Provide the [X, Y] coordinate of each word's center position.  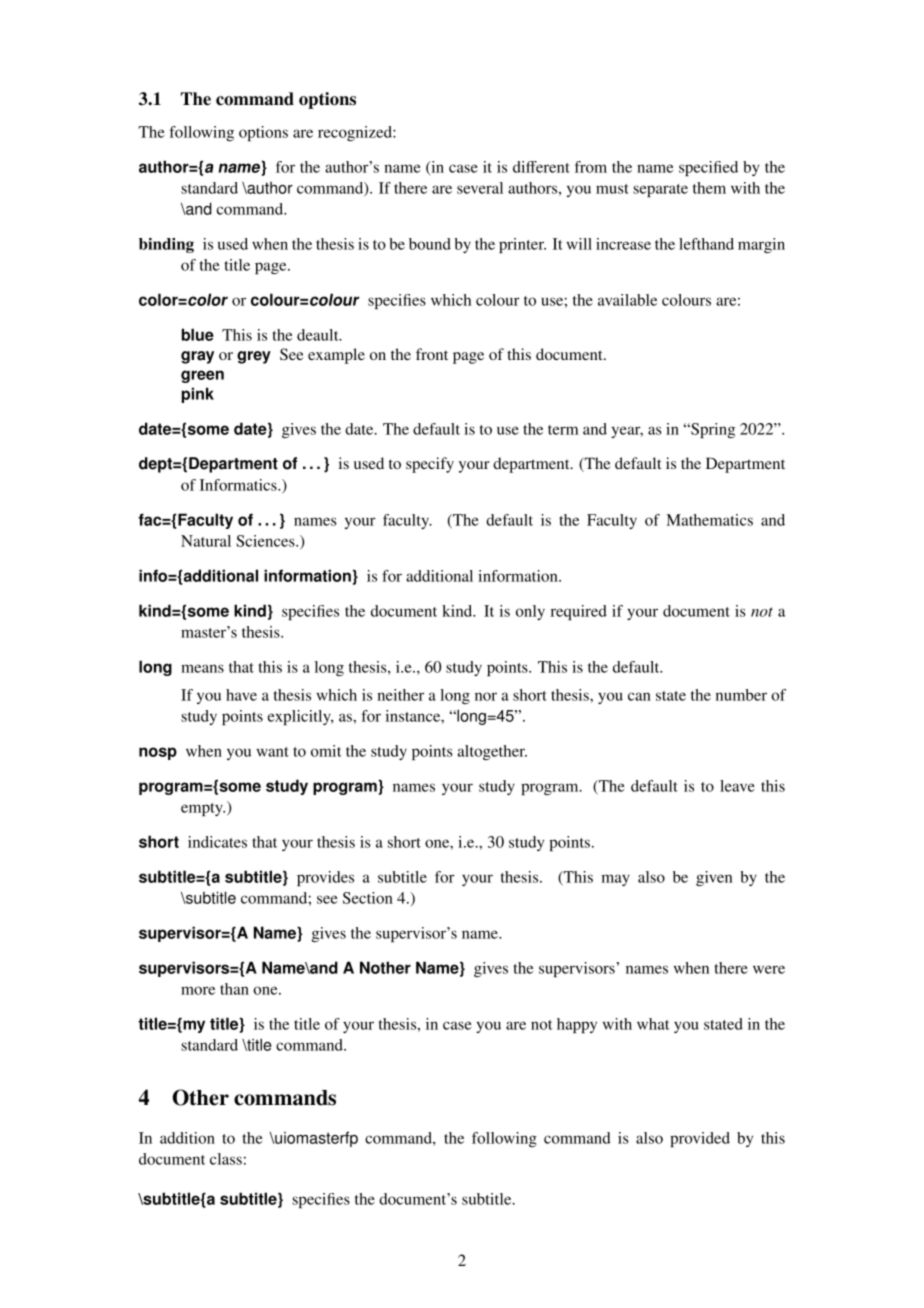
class [226, 1159]
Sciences [266, 541]
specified [708, 168]
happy [577, 1025]
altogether [492, 752]
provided [700, 1139]
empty [203, 809]
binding [166, 245]
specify [430, 465]
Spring [712, 430]
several [480, 188]
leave [737, 786]
